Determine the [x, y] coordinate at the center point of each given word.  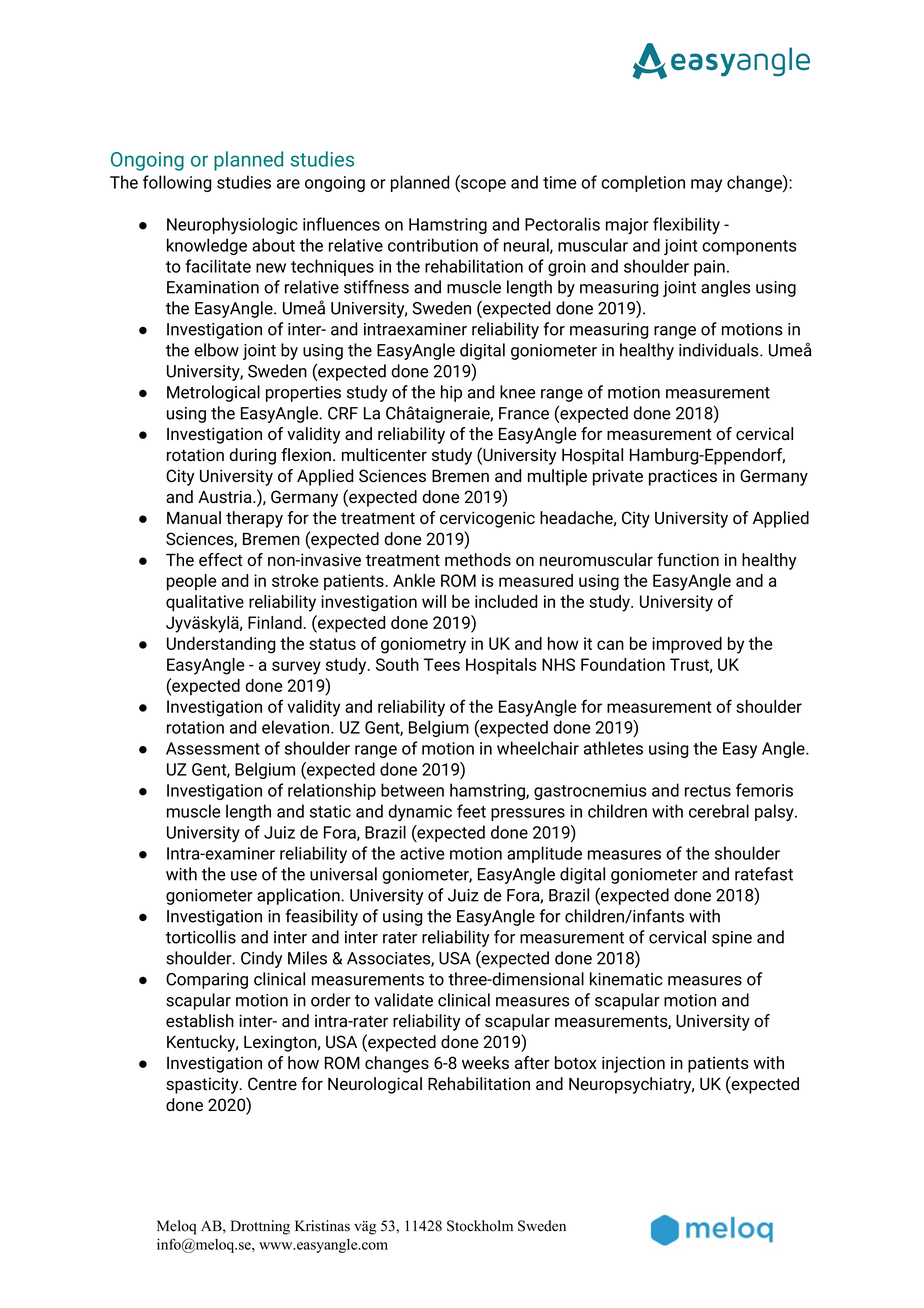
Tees [442, 664]
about [273, 245]
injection [633, 1064]
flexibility [686, 225]
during [252, 456]
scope [482, 185]
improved [687, 645]
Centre [272, 1083]
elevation [297, 727]
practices [683, 477]
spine [732, 939]
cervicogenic [487, 519]
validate [403, 1000]
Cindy [261, 959]
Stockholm [480, 1226]
